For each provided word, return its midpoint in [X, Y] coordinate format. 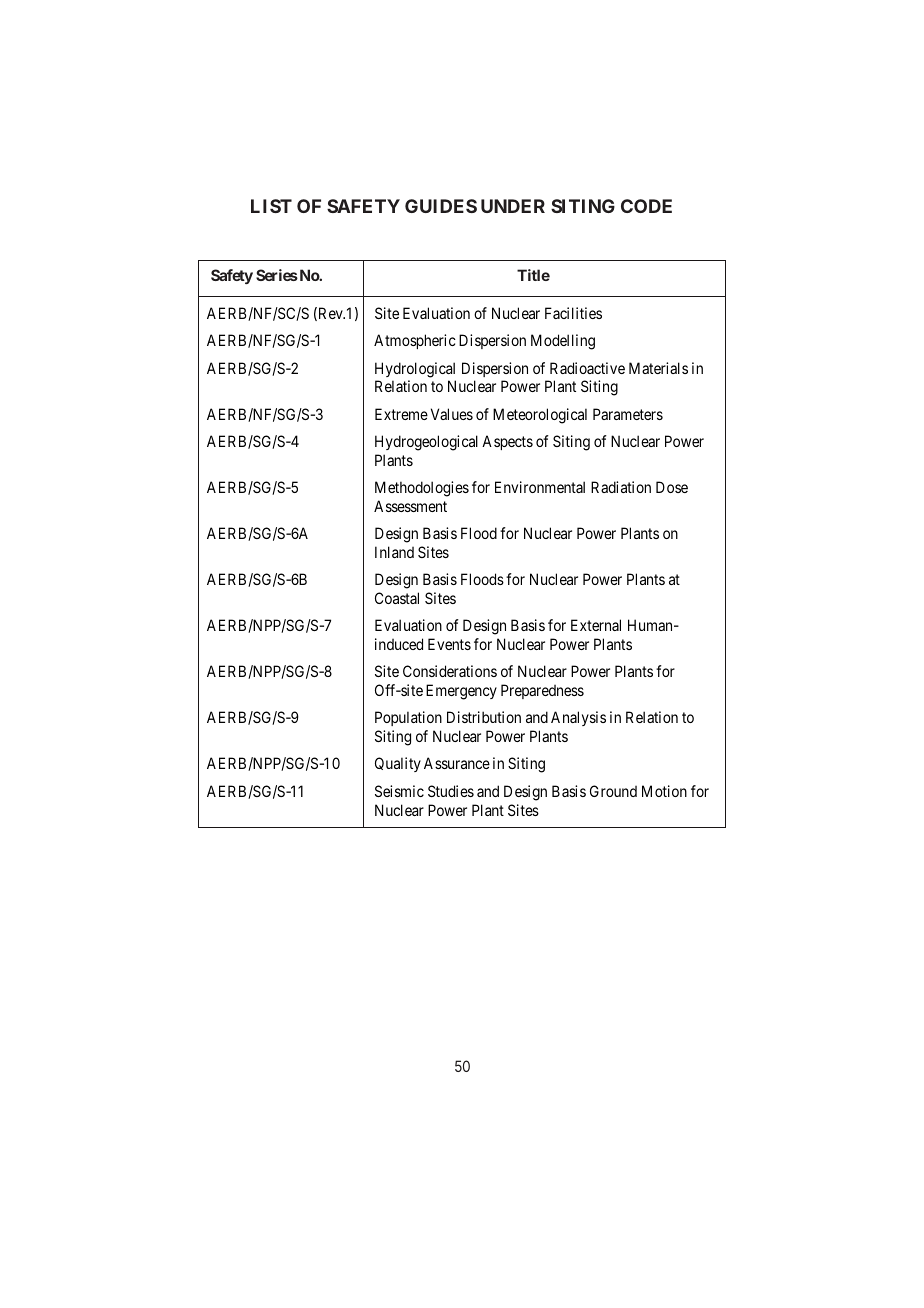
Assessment [410, 506]
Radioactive [587, 368]
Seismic [399, 791]
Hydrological [415, 370]
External [596, 625]
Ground [613, 791]
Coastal [397, 598]
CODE [646, 206]
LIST [271, 206]
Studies [451, 791]
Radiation [621, 487]
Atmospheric [415, 341]
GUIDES [441, 206]
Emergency [461, 692]
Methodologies [422, 489]
